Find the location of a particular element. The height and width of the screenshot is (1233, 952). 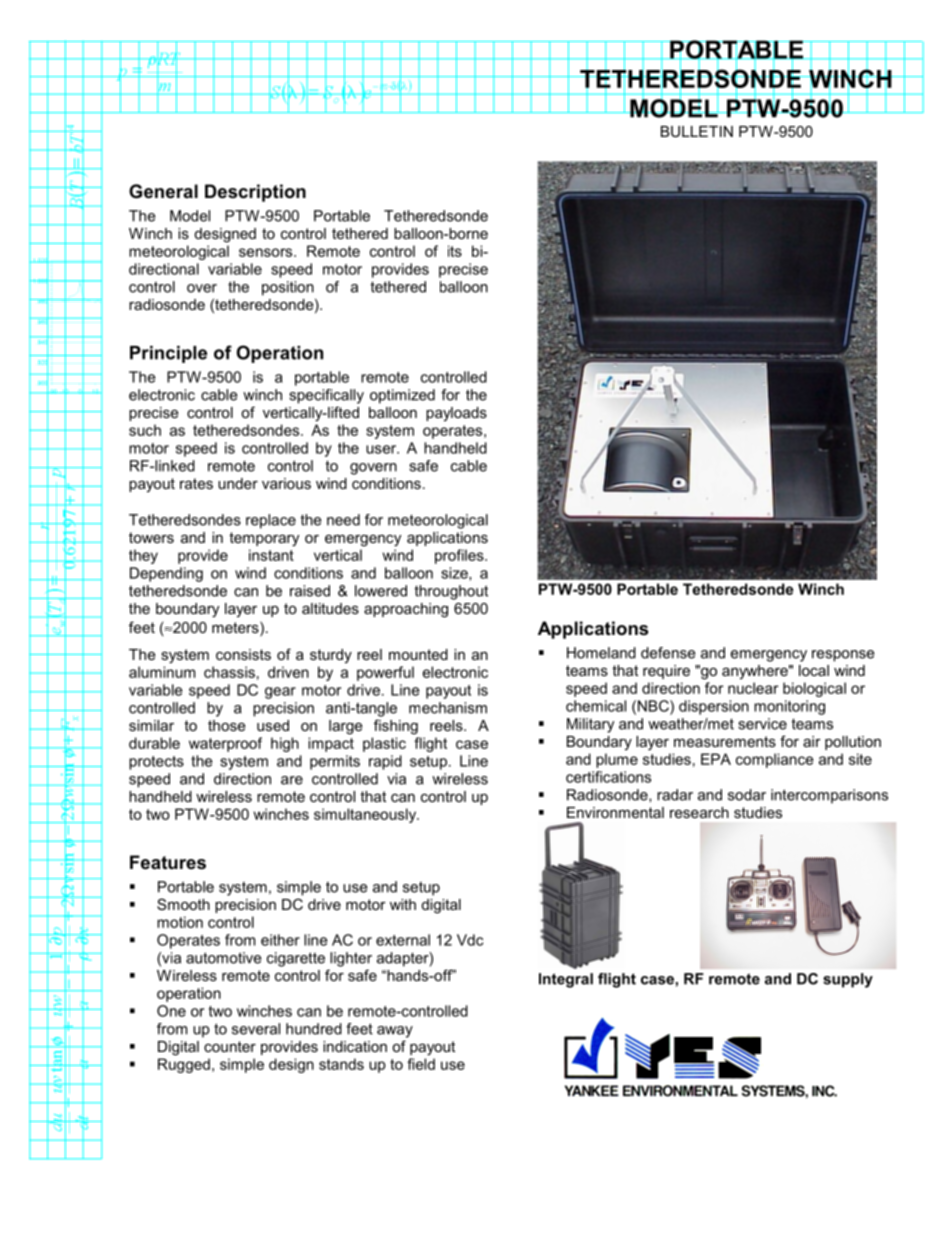

response is located at coordinates (843, 656).
